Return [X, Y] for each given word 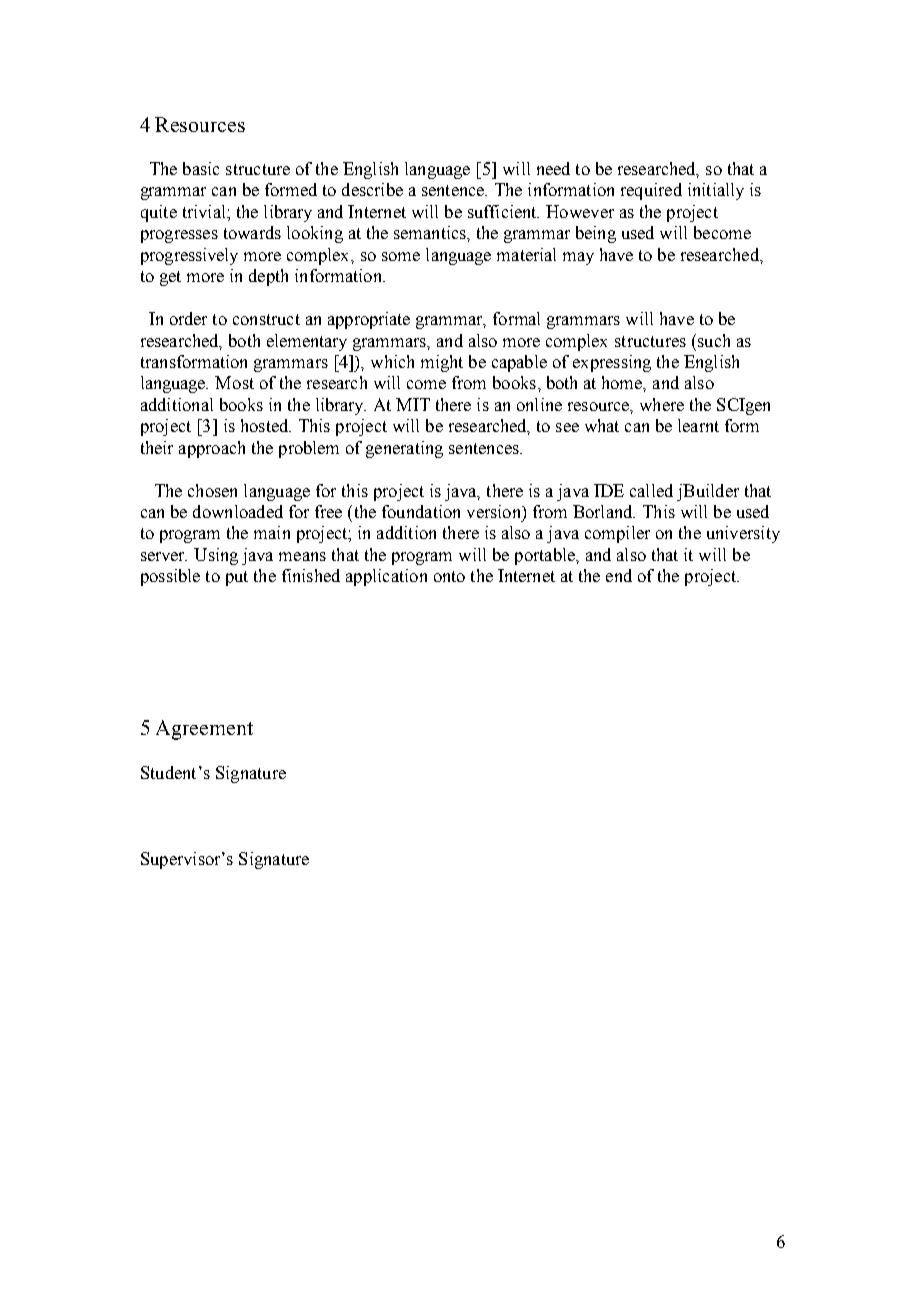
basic [201, 168]
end [619, 575]
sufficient [503, 211]
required [651, 191]
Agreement [204, 730]
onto [449, 576]
